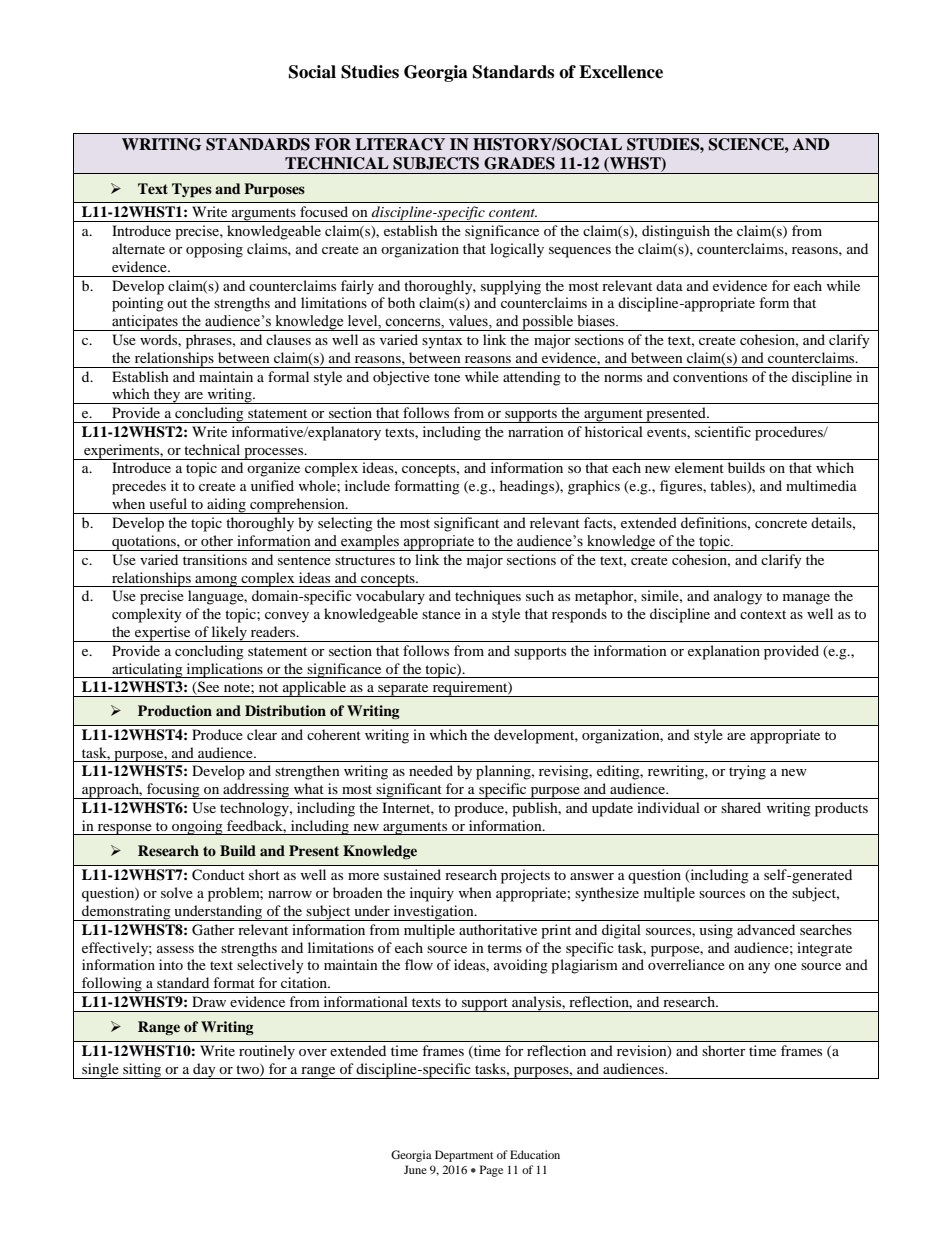 The image size is (952, 1233). Describe the element at coordinates (167, 396) in the page. I see `they` at that location.
